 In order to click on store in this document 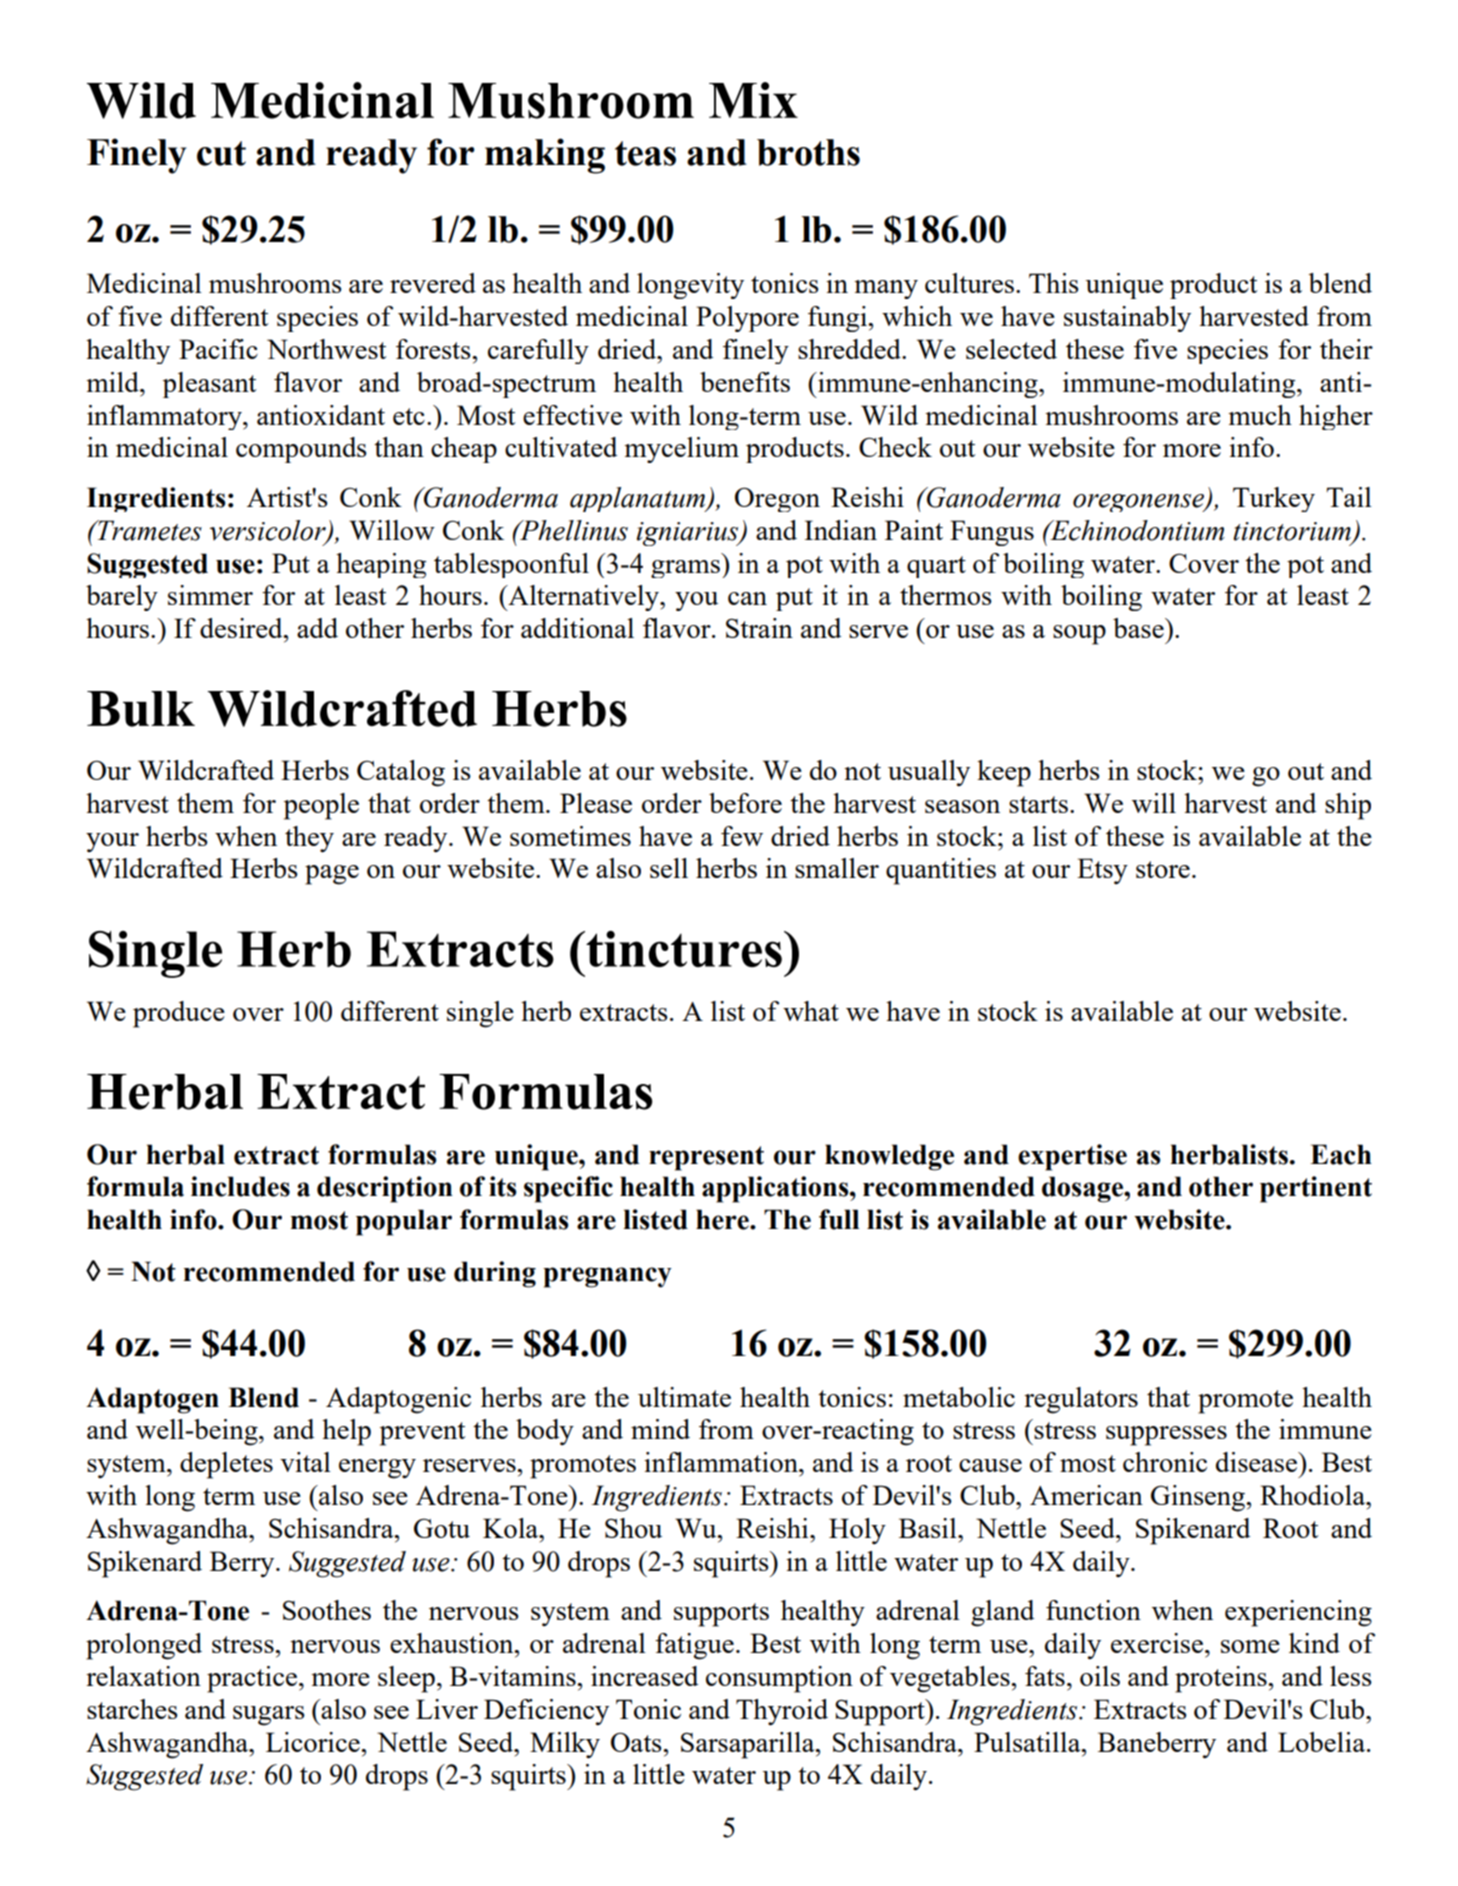, I will do `click(1163, 869)`.
